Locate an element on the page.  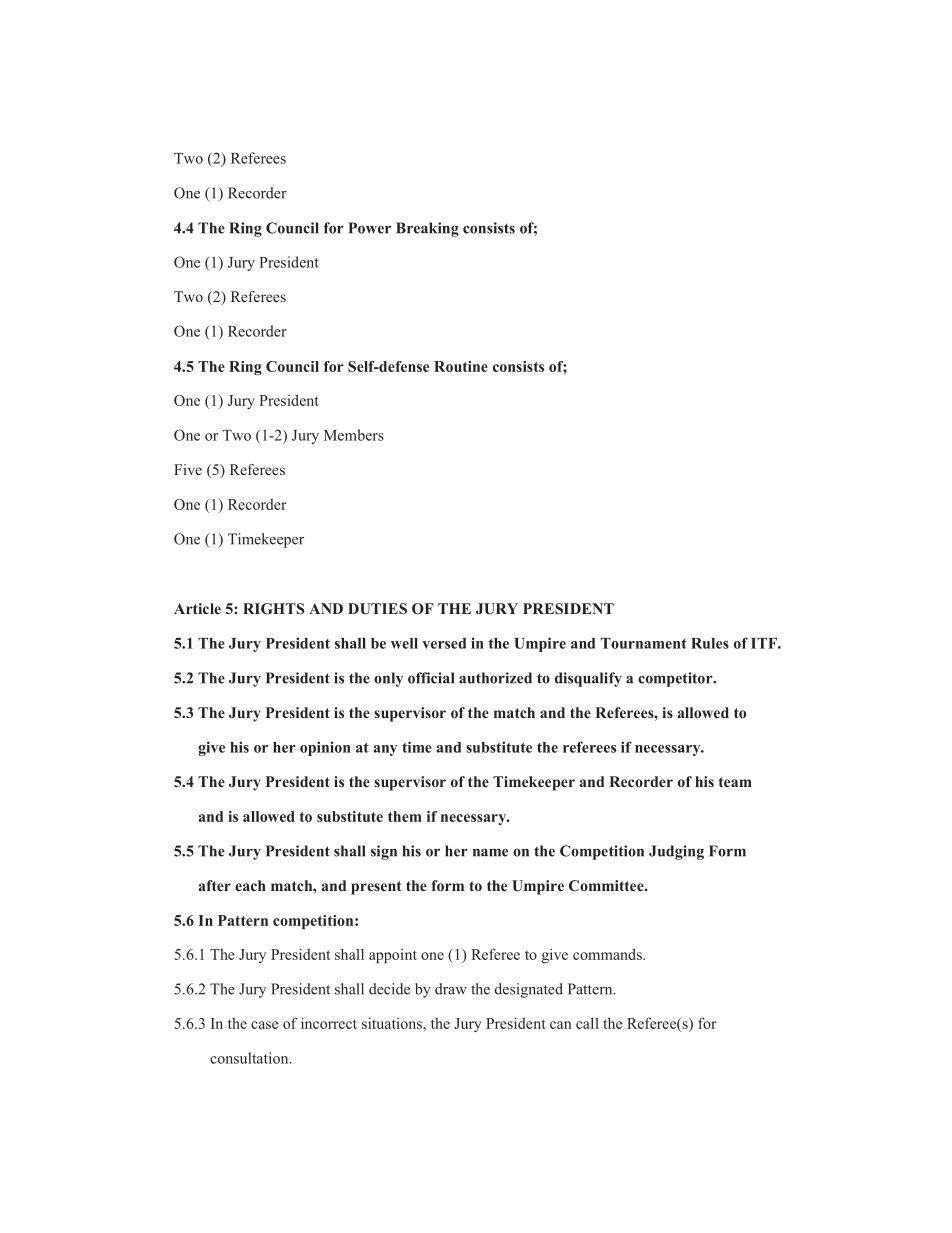
RIGHTS is located at coordinates (273, 609).
